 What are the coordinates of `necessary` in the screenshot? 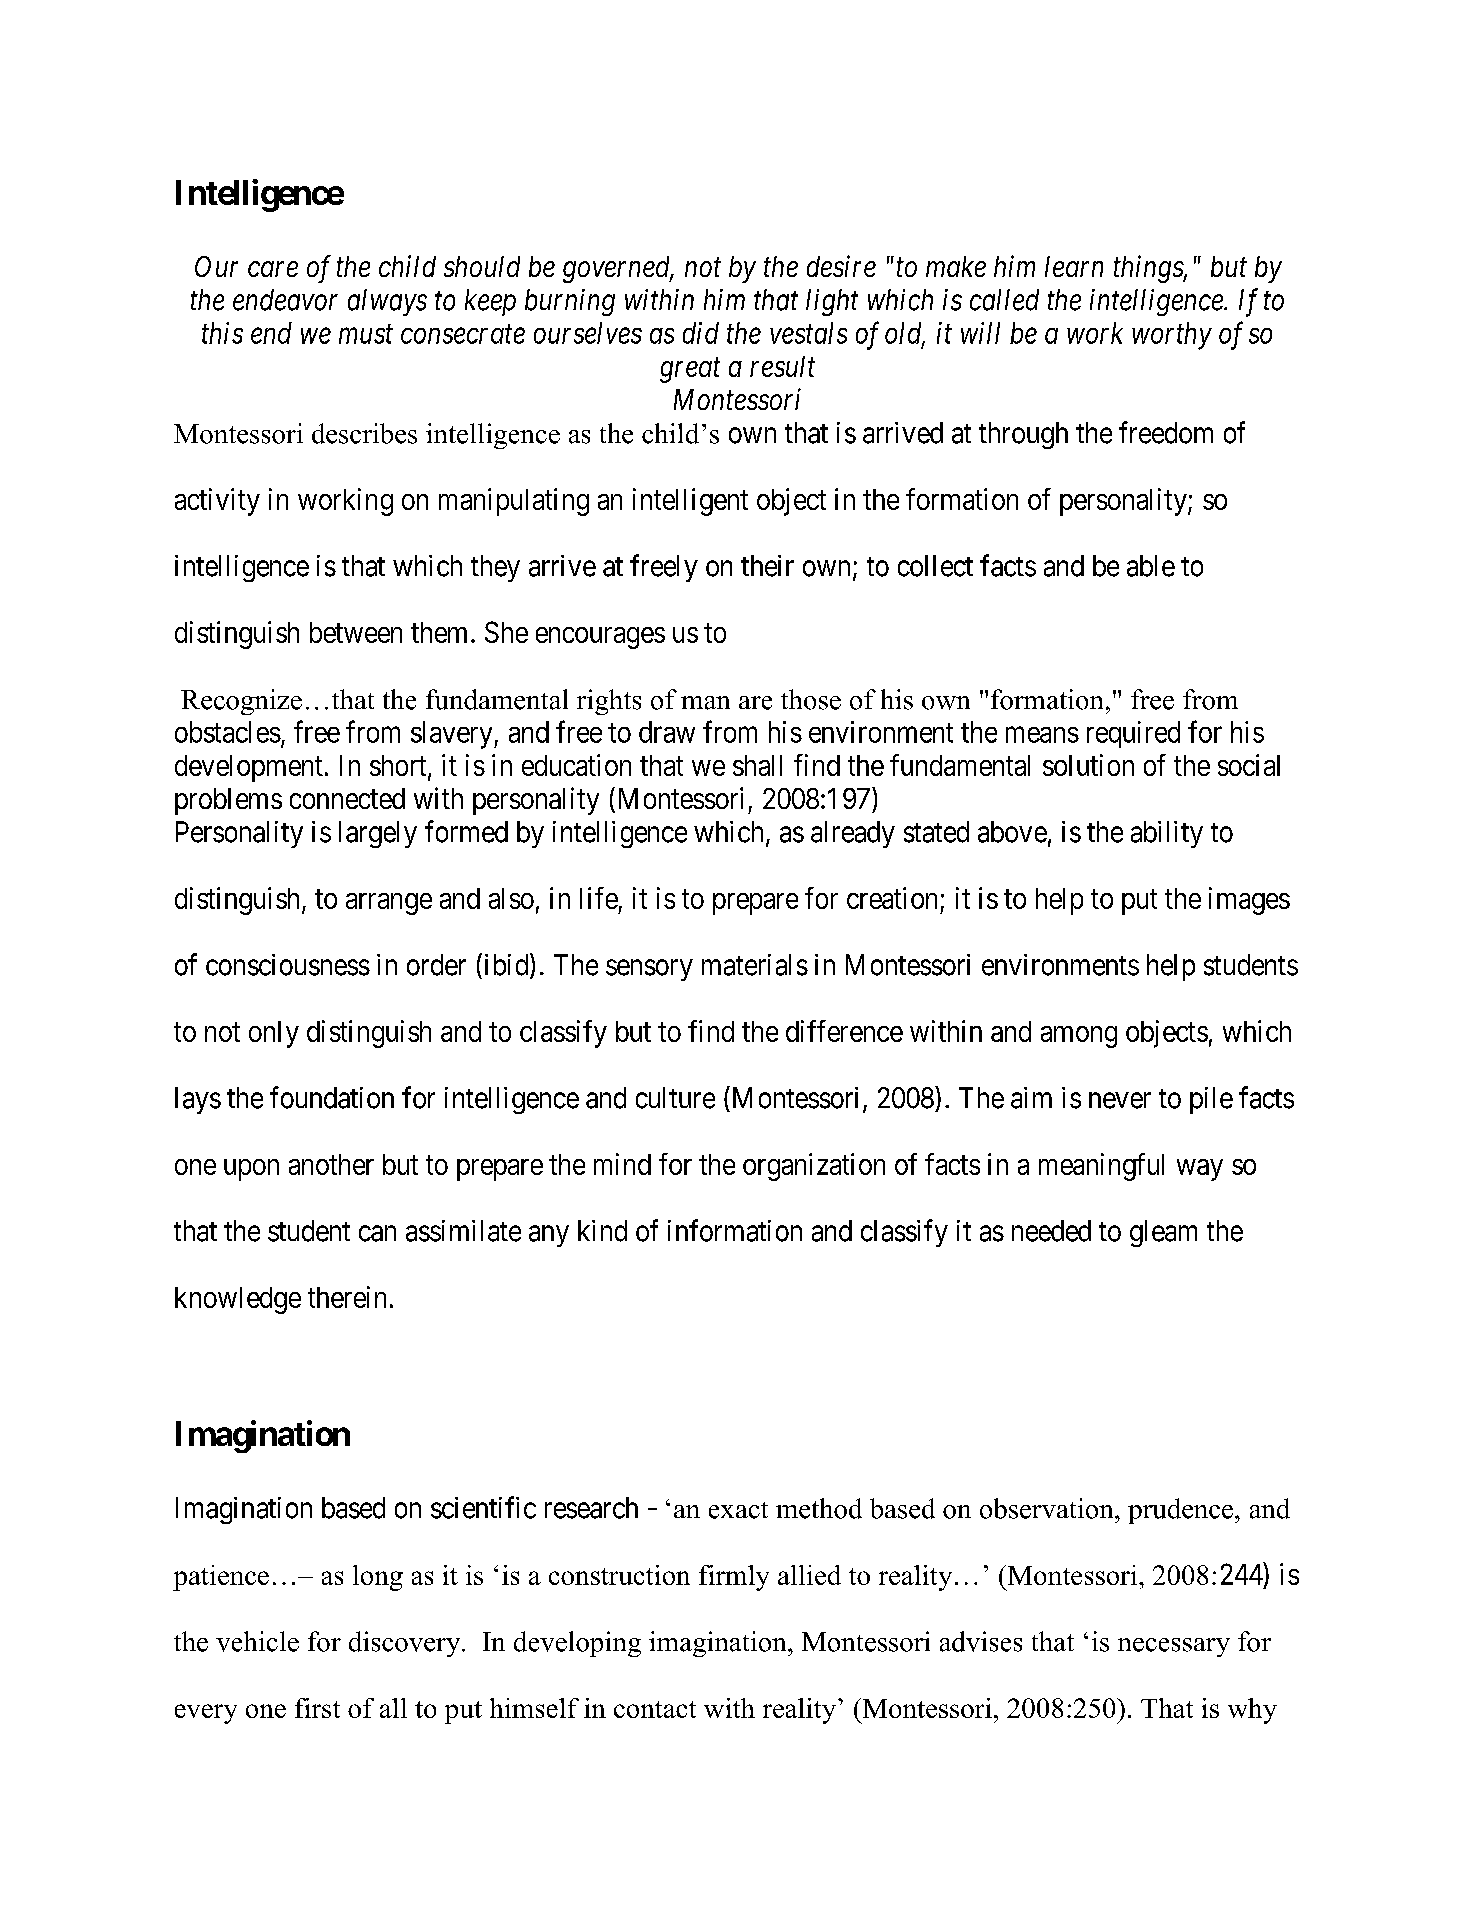 It's located at (1174, 1647).
